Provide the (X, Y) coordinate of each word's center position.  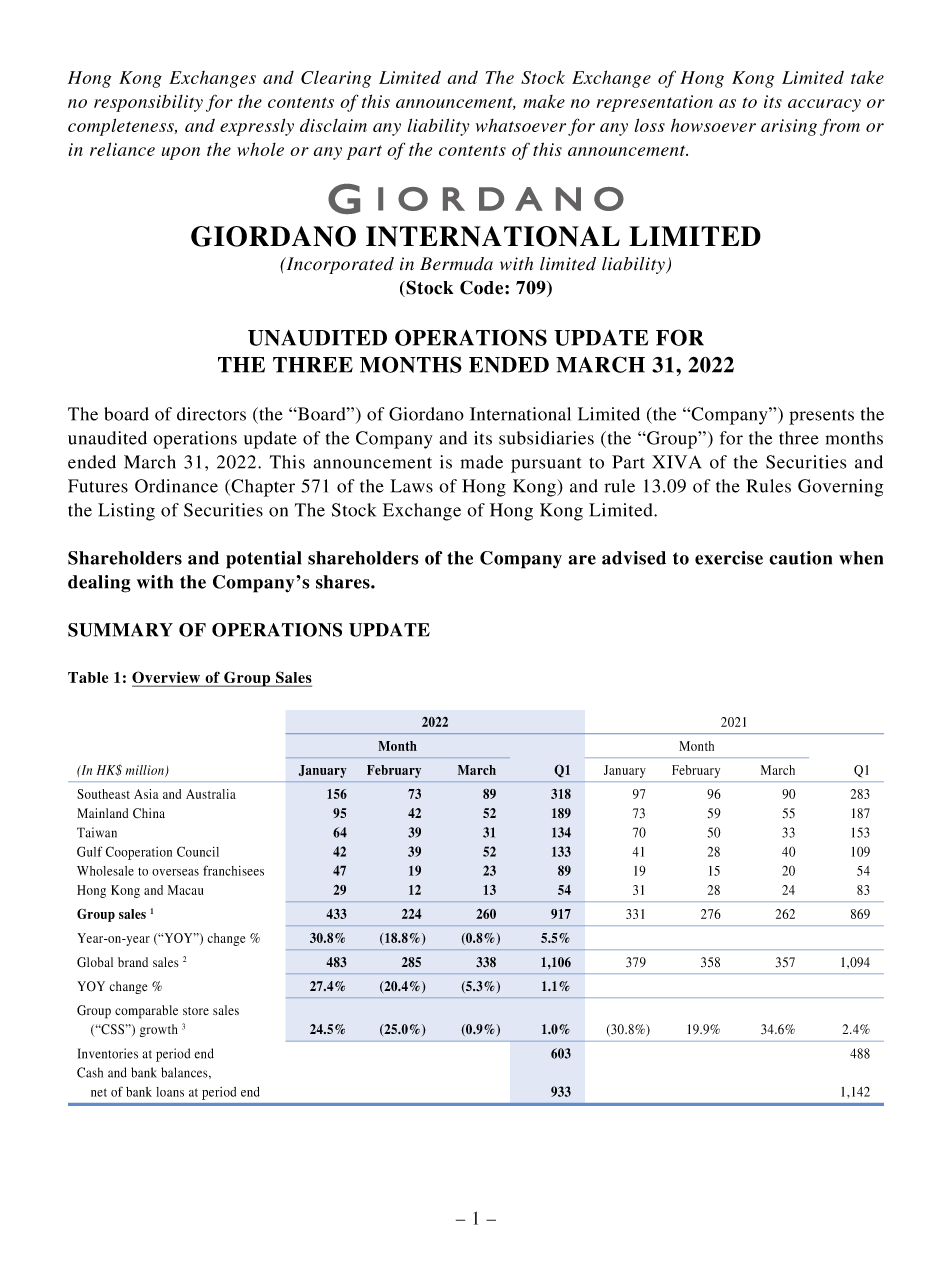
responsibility (148, 103)
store (196, 1011)
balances (185, 1073)
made (482, 462)
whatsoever (521, 125)
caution (800, 558)
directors (211, 414)
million (146, 771)
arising (789, 127)
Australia (211, 794)
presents (821, 417)
